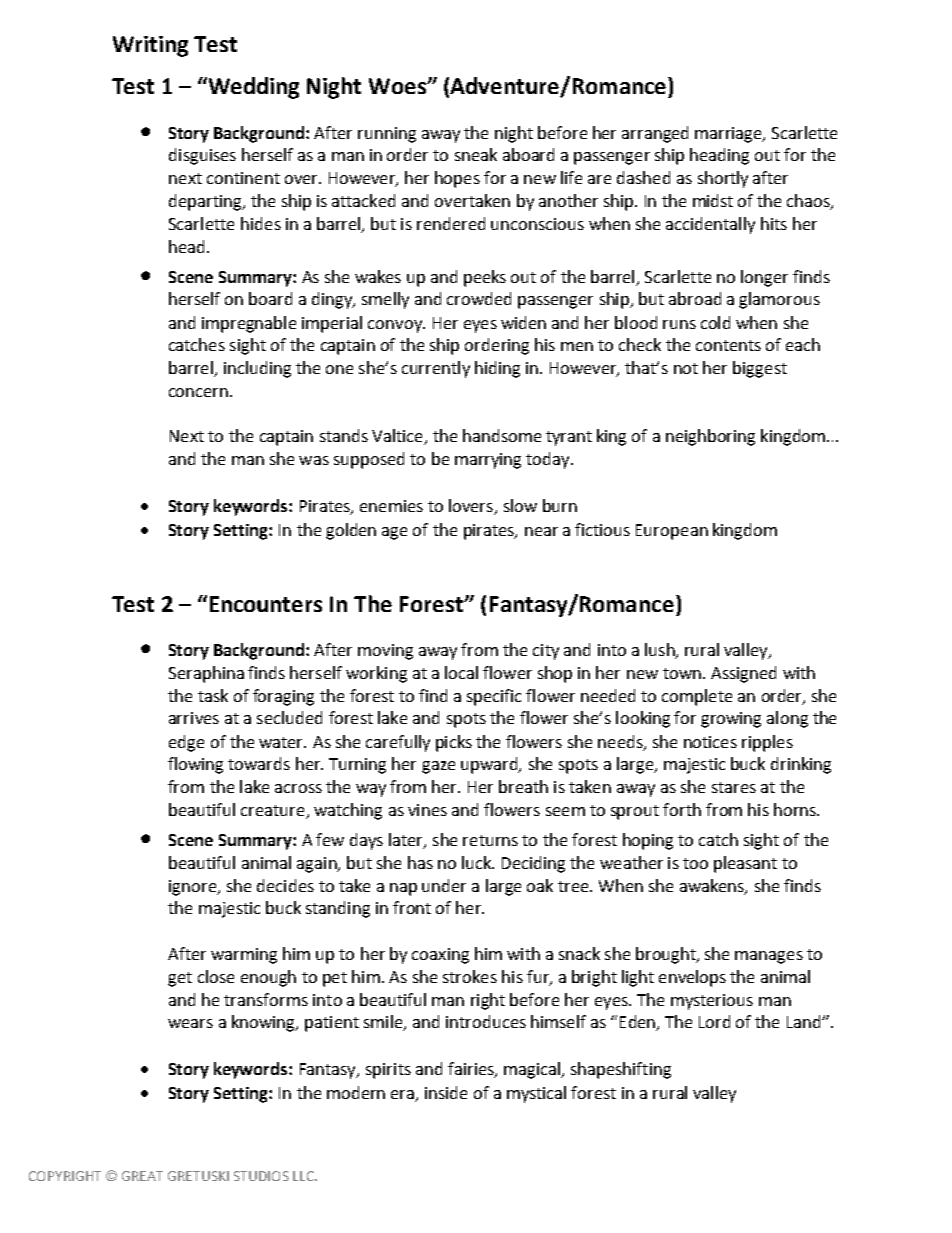 The width and height of the page is (952, 1233). Describe the element at coordinates (497, 369) in the page. I see `hiding` at that location.
